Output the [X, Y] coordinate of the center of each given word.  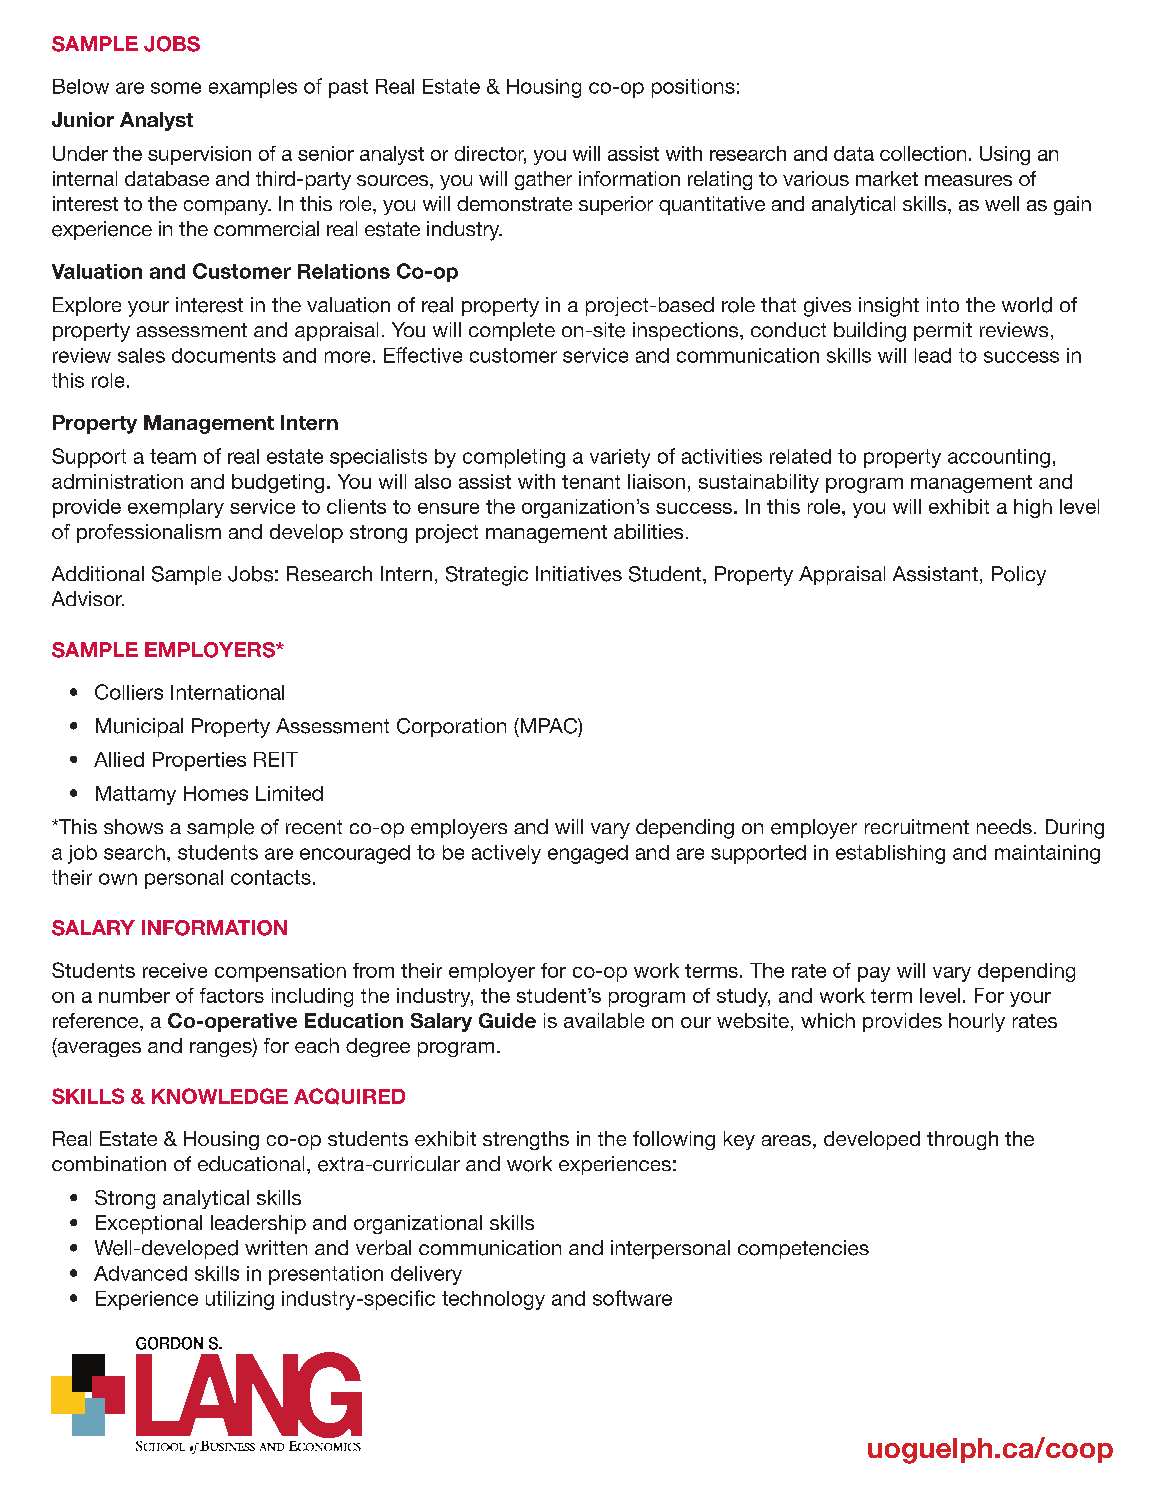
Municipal [139, 727]
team [173, 456]
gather [543, 180]
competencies [803, 1249]
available [604, 1020]
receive [175, 970]
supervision [199, 155]
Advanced [140, 1273]
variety [620, 458]
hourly [977, 1022]
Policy [1019, 576]
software [632, 1298]
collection [923, 153]
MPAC [548, 726]
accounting [999, 458]
